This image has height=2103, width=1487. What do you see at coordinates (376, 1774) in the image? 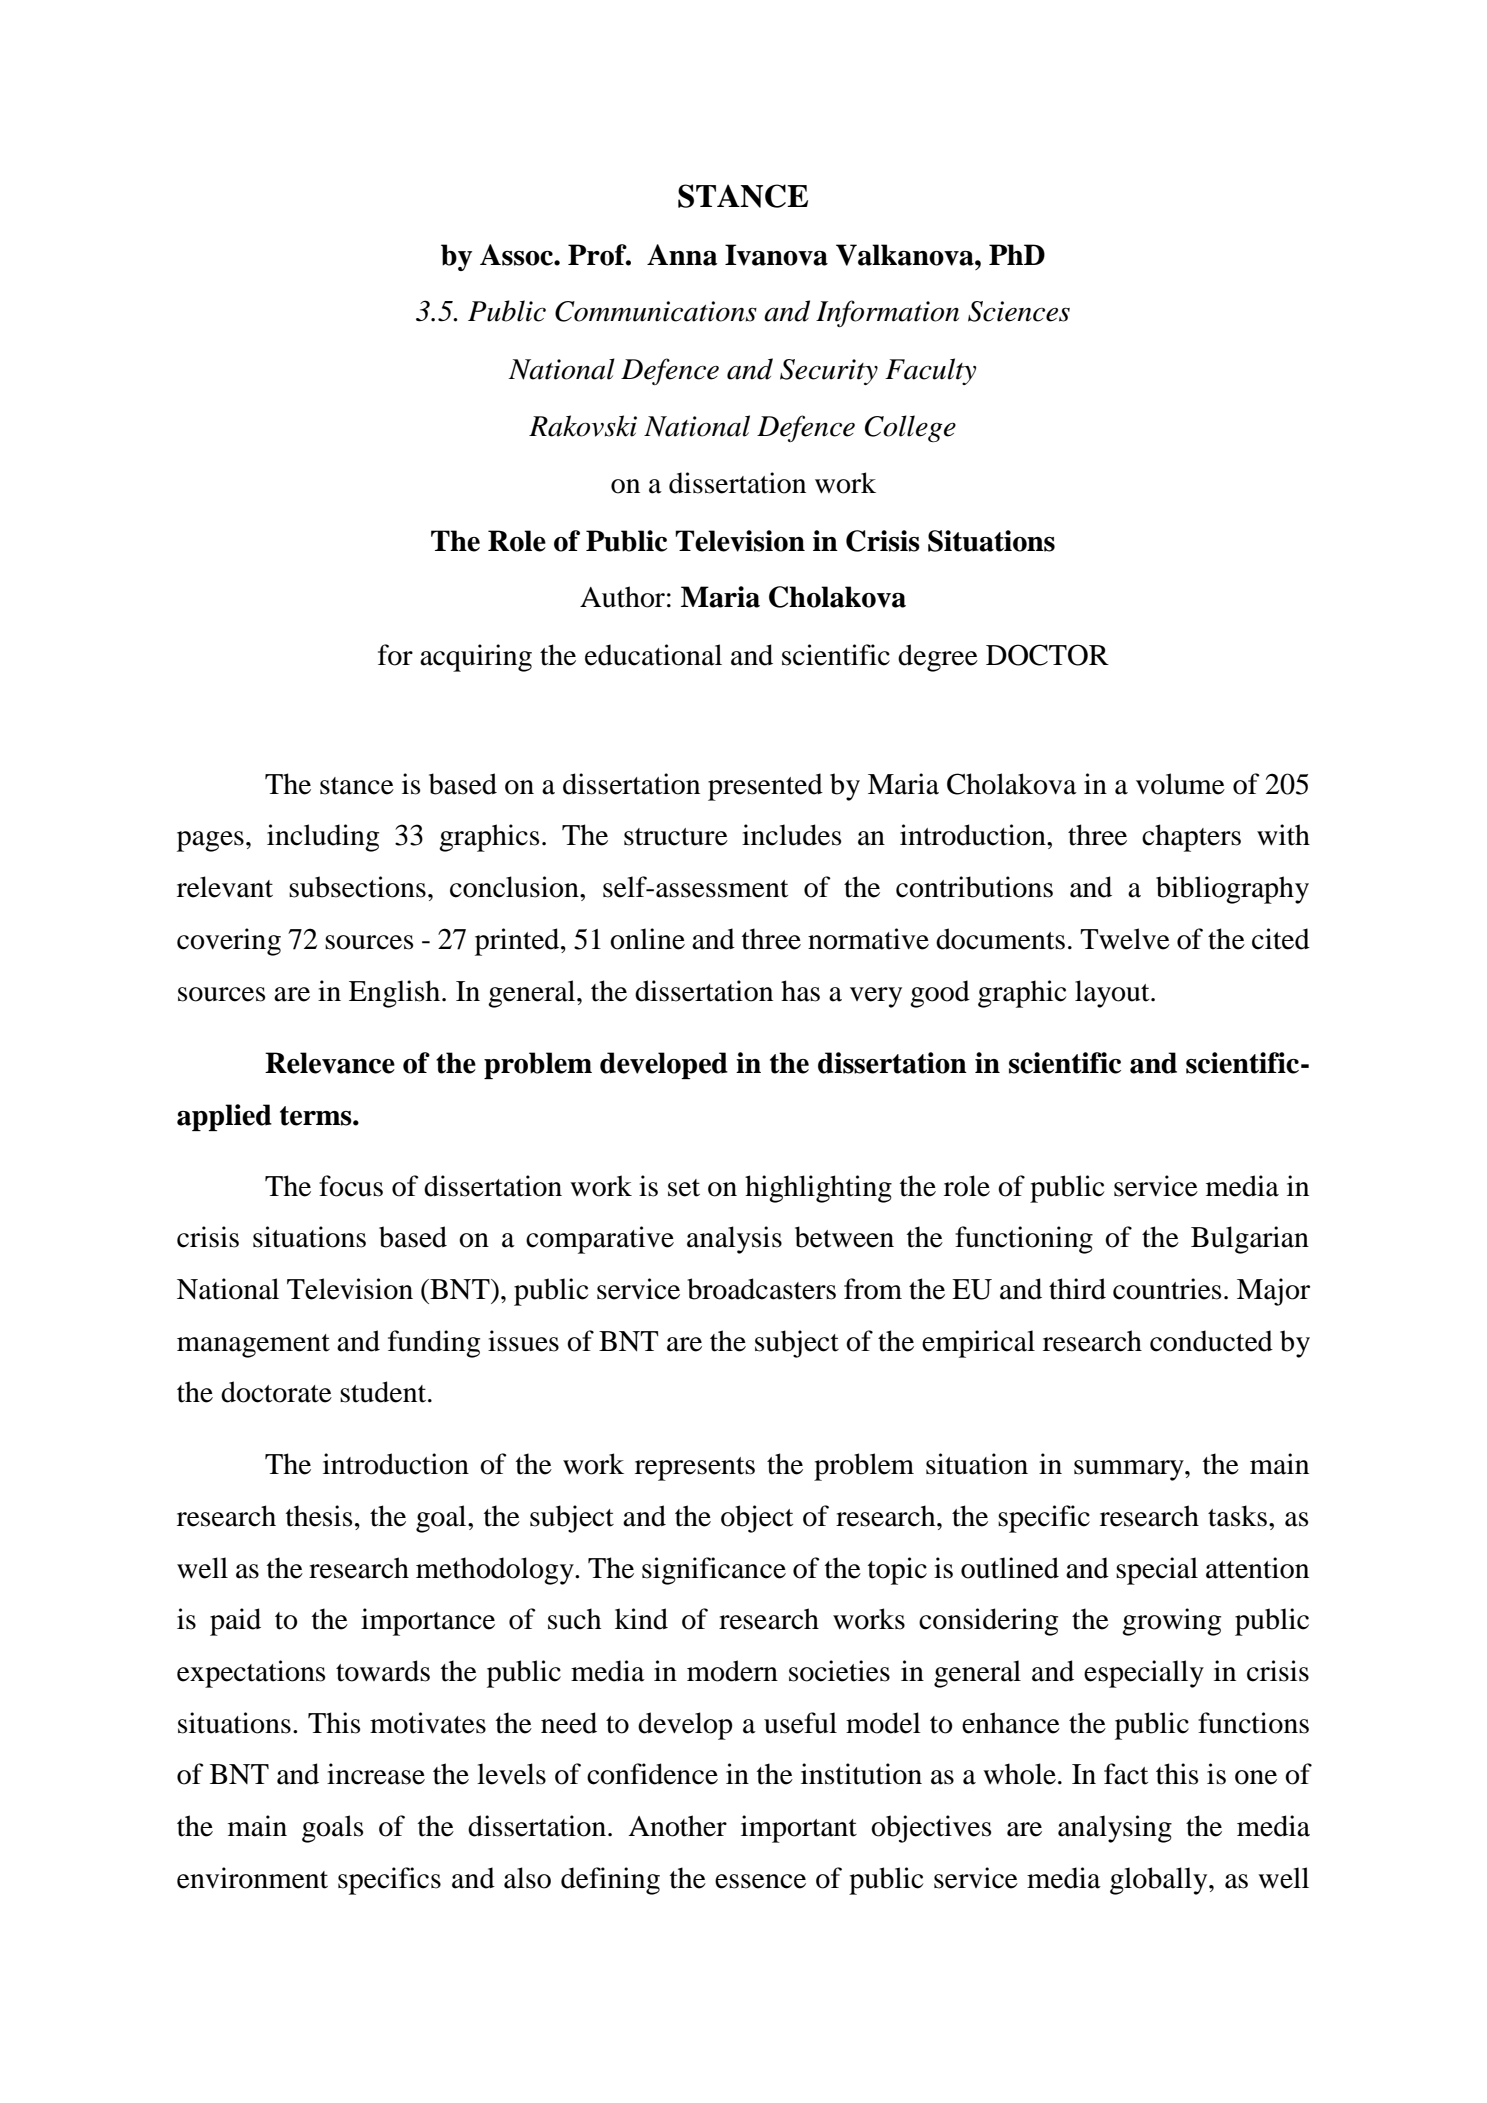
I see `increase` at bounding box center [376, 1774].
